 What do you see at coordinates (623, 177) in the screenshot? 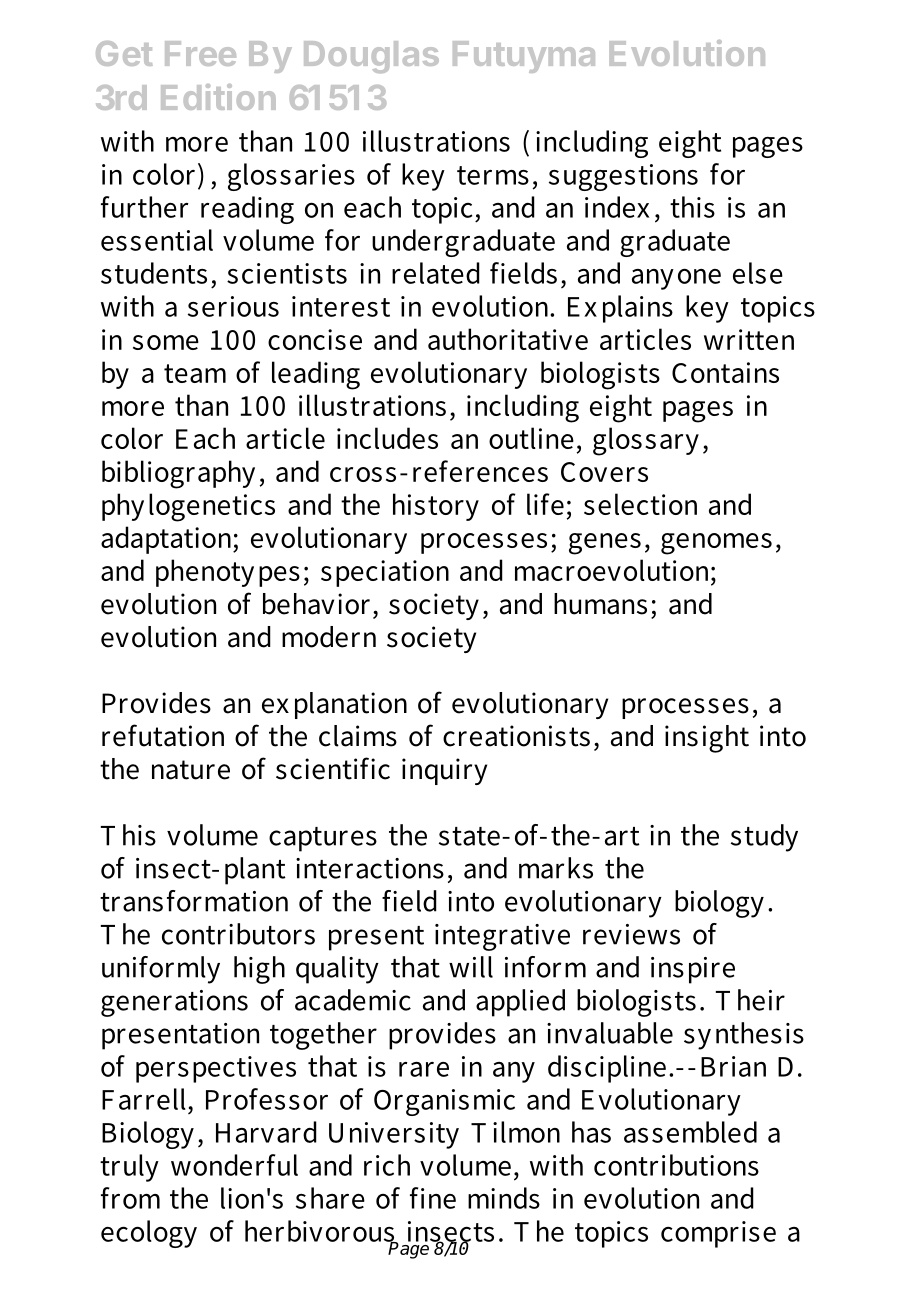
I see `suggestions` at bounding box center [623, 177].
